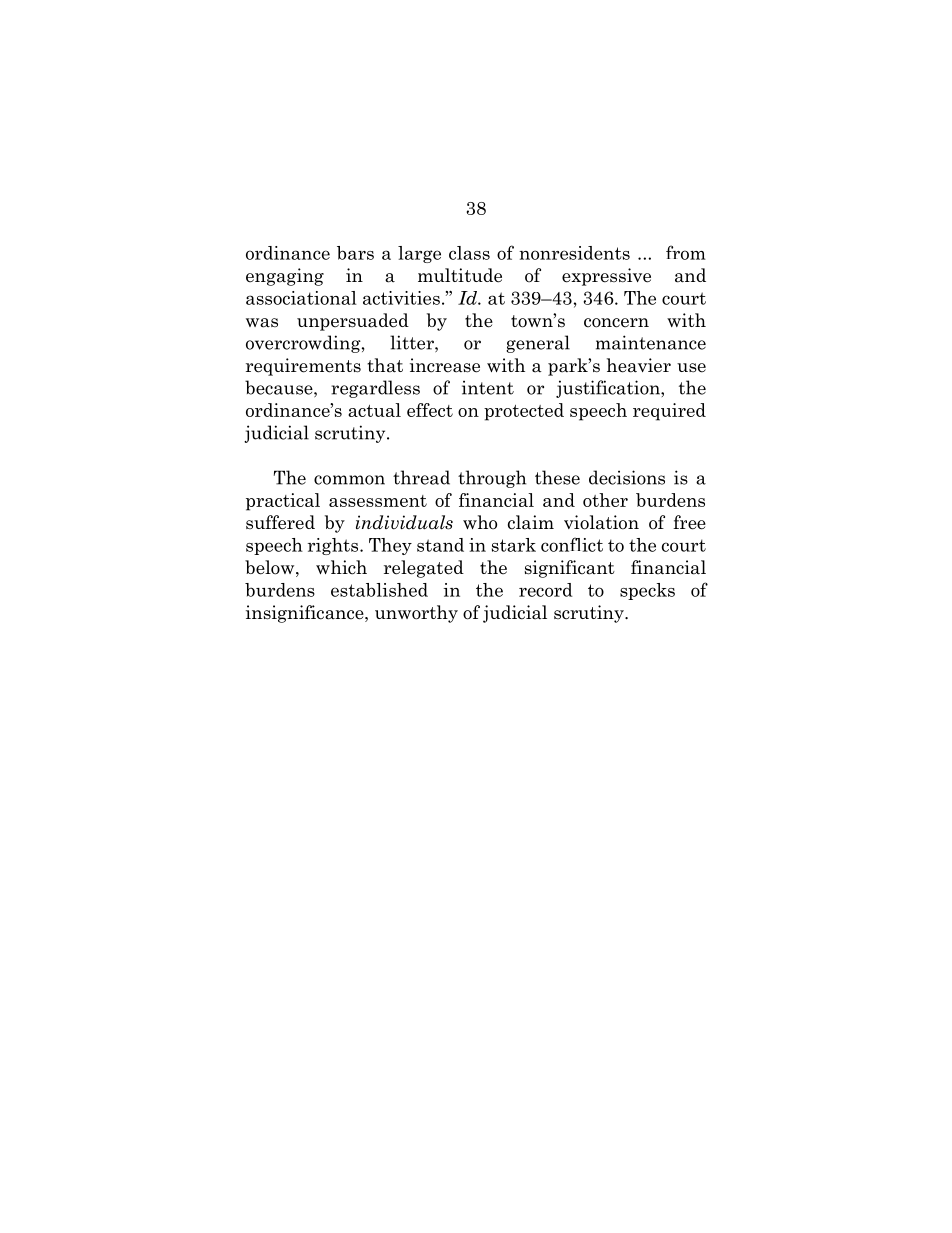 The width and height of the screenshot is (952, 1233). Describe the element at coordinates (374, 410) in the screenshot. I see `actual` at that location.
